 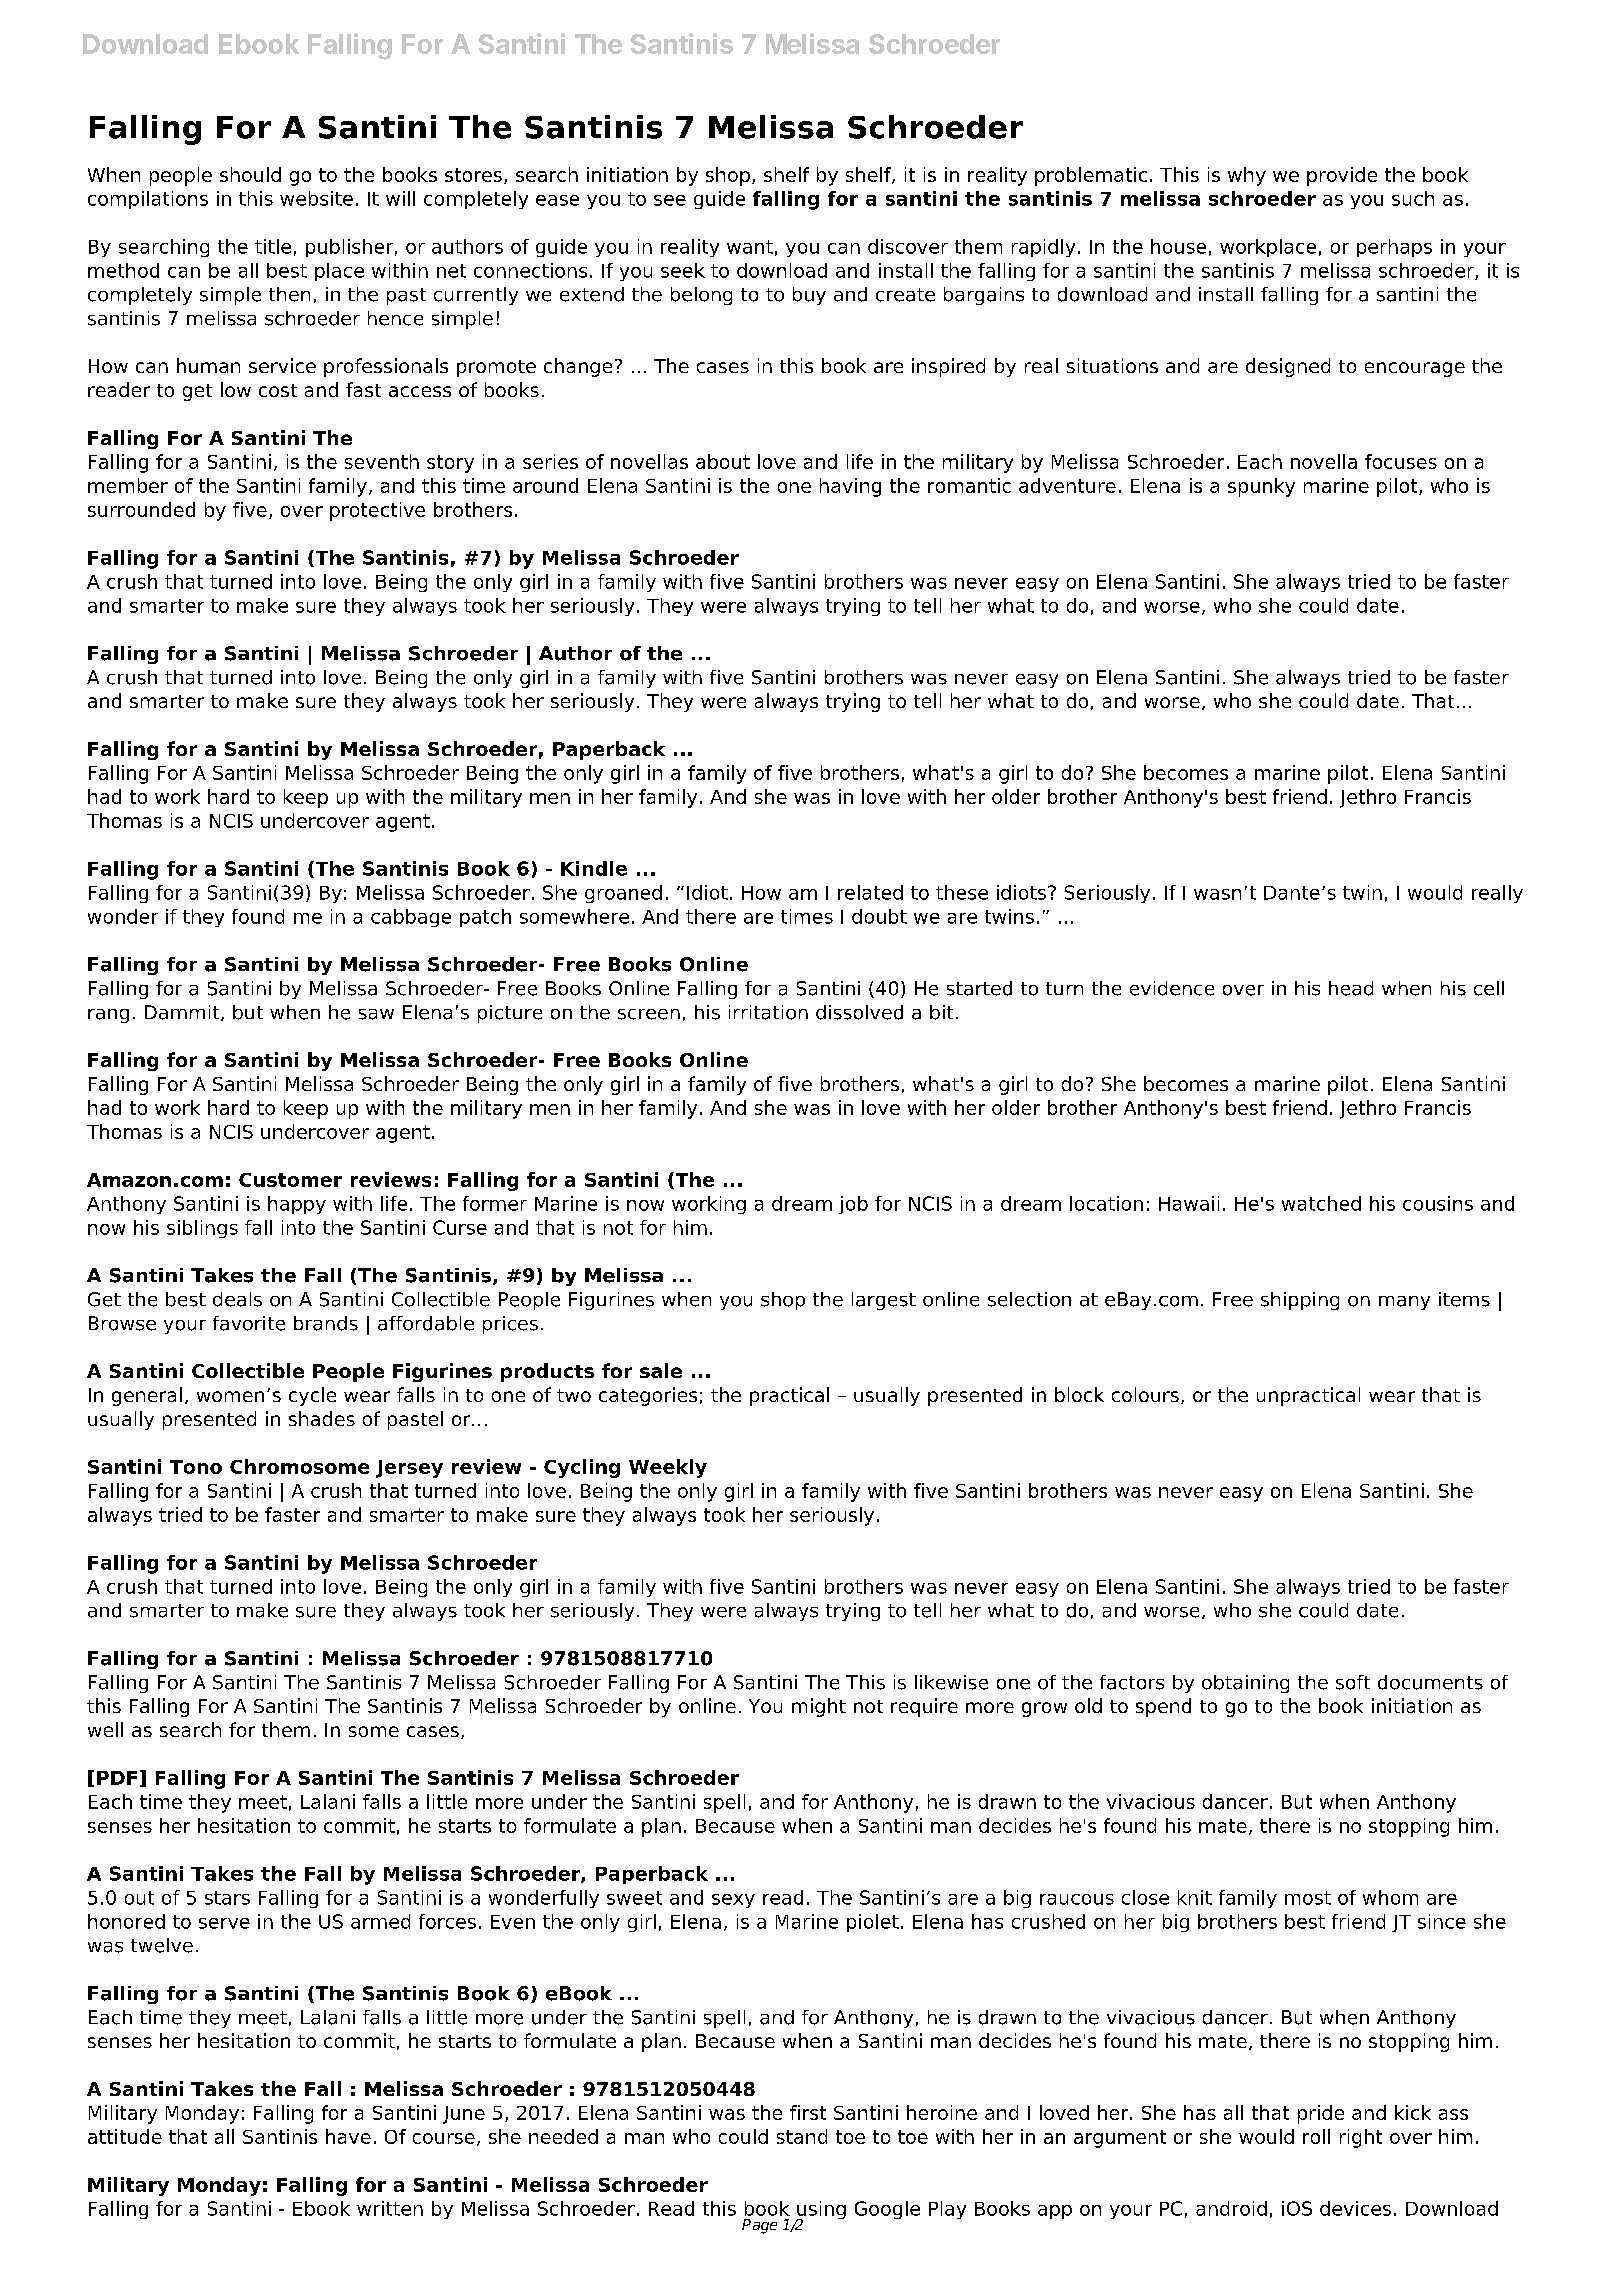 What do you see at coordinates (1351, 988) in the image?
I see `head` at bounding box center [1351, 988].
